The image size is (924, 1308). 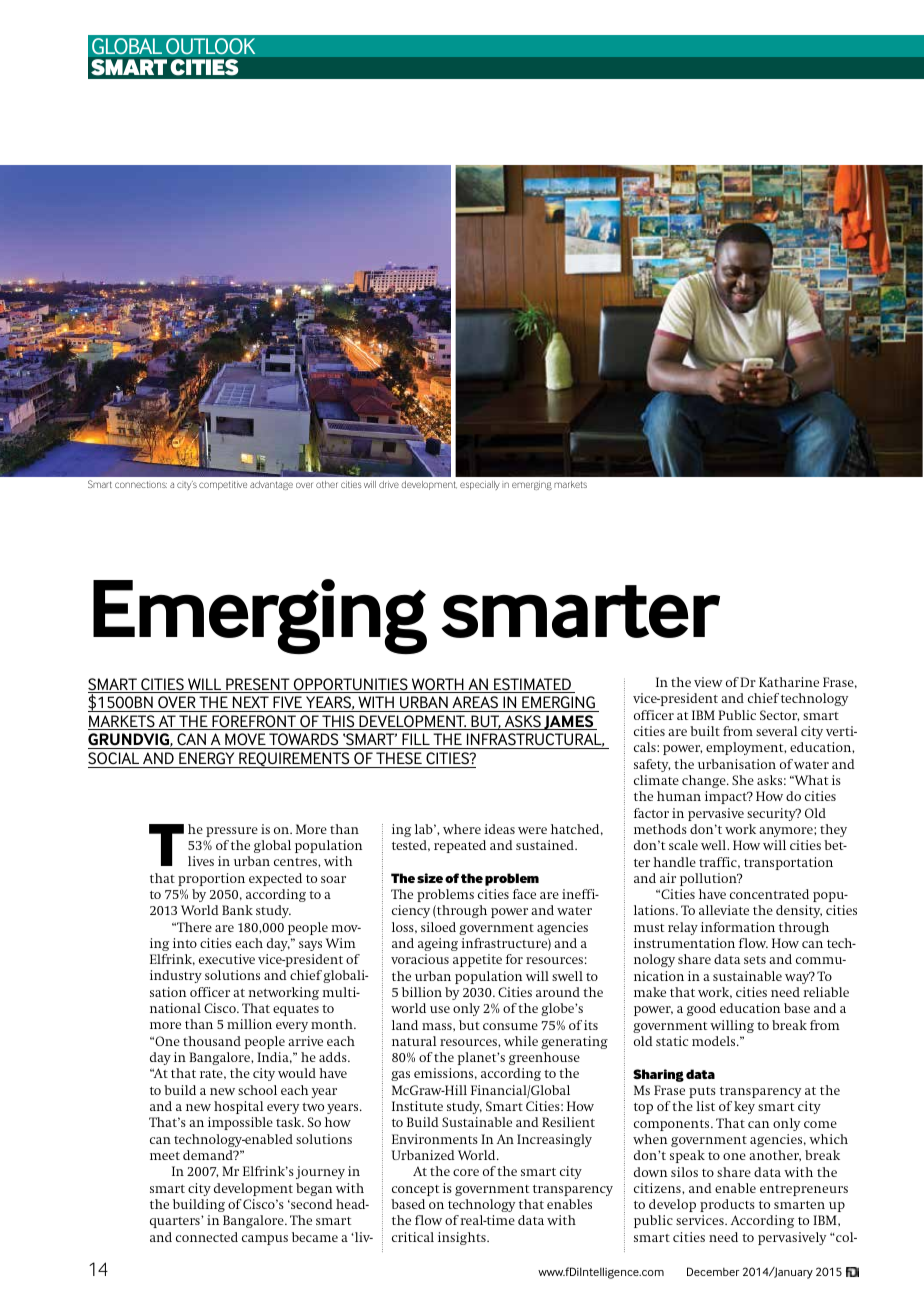 What do you see at coordinates (211, 879) in the image?
I see `proportion` at bounding box center [211, 879].
